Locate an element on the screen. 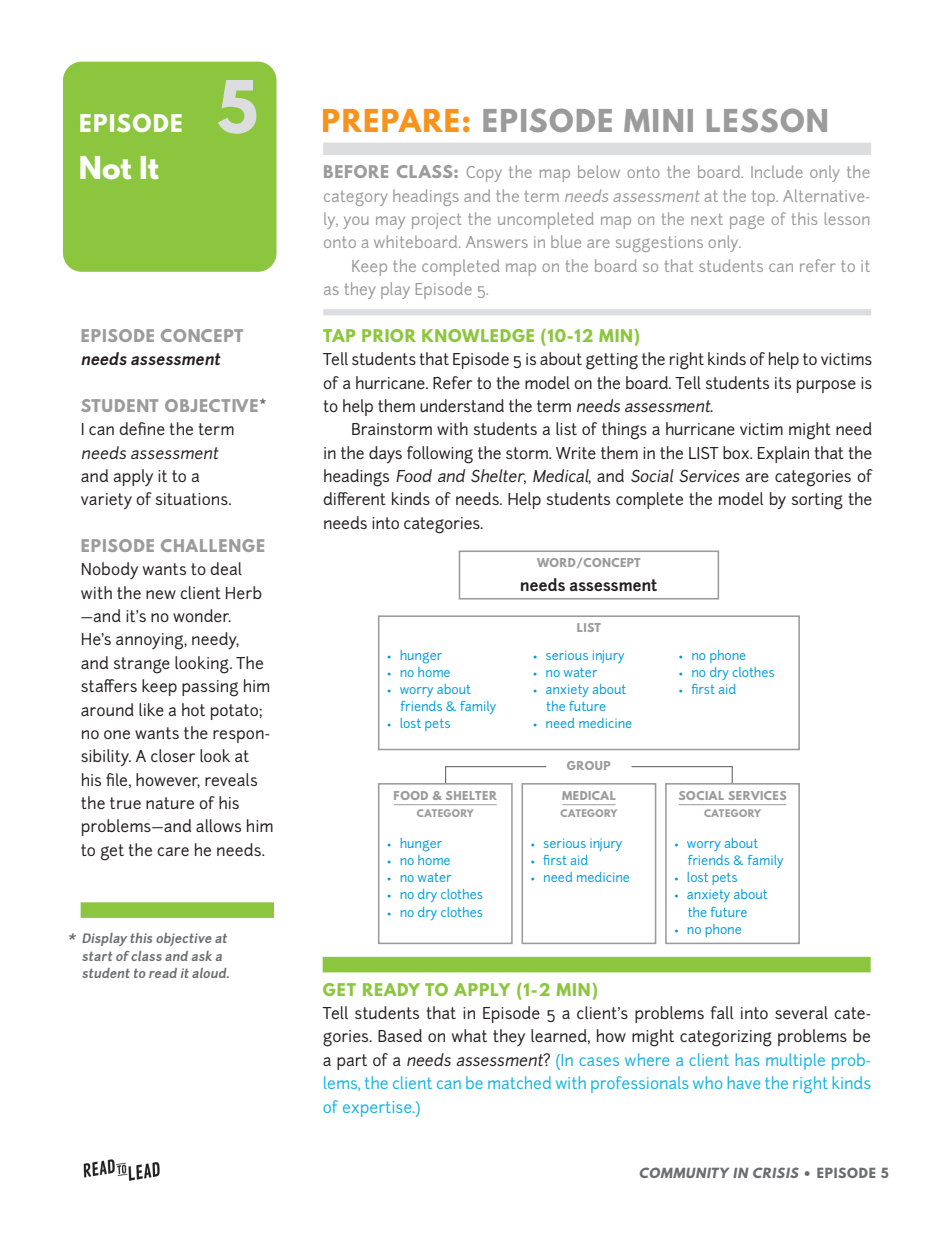 The width and height of the screenshot is (952, 1233). GROUP is located at coordinates (588, 765).
